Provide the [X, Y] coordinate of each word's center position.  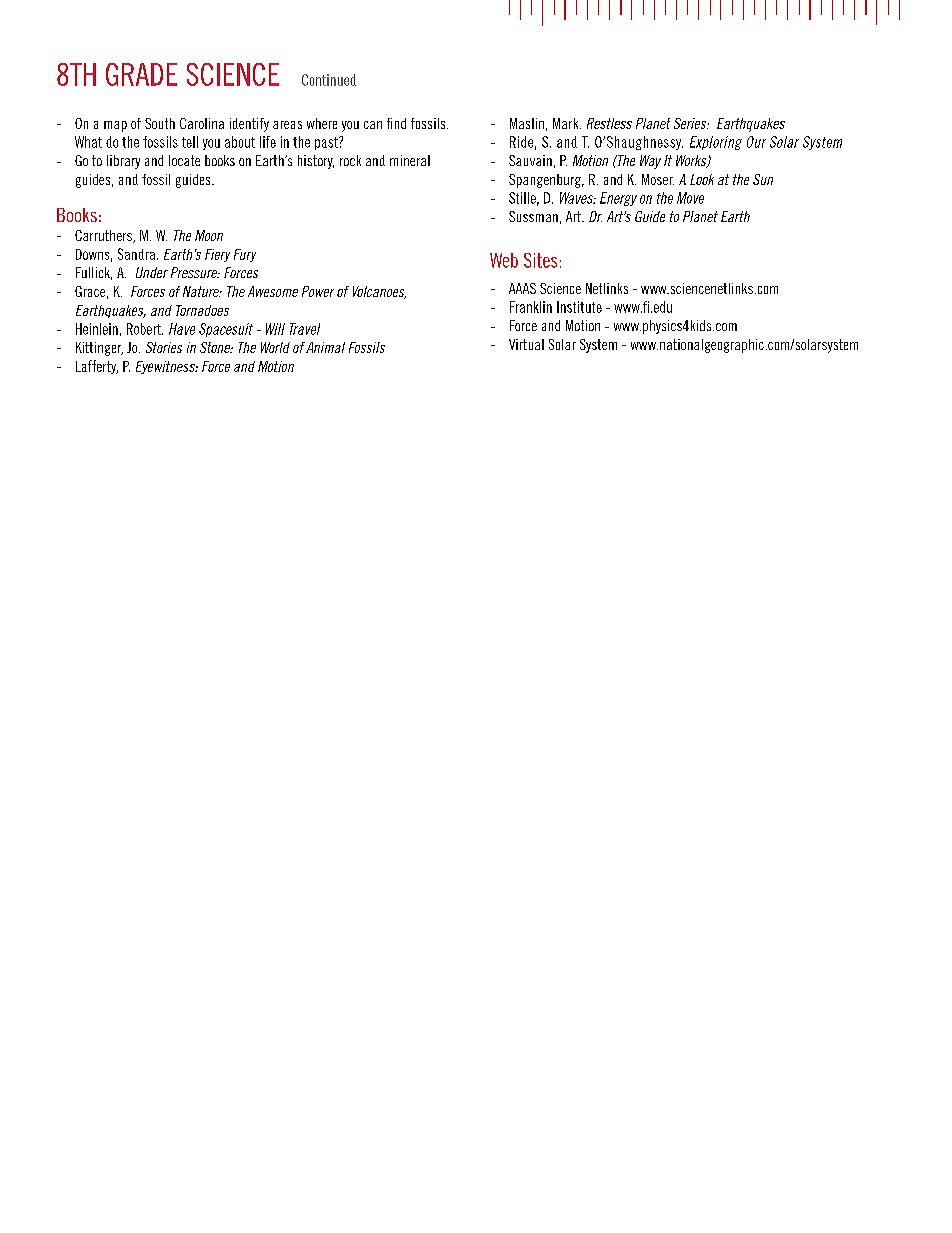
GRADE [141, 74]
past [327, 143]
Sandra [136, 254]
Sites [540, 260]
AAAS [522, 288]
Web [504, 260]
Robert [145, 329]
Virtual [526, 344]
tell [190, 142]
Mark [567, 123]
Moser [658, 179]
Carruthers [104, 236]
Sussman [533, 216]
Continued [329, 80]
